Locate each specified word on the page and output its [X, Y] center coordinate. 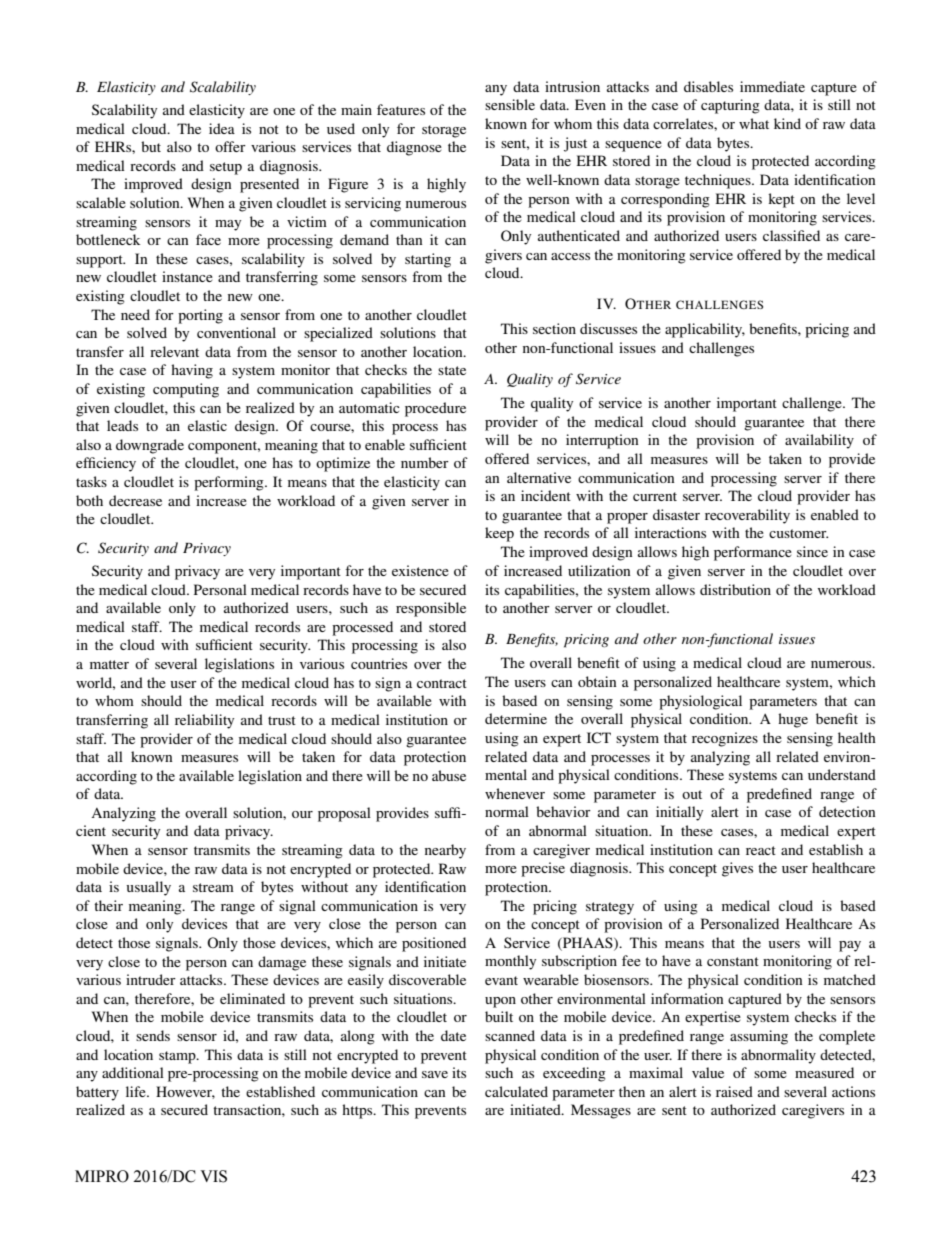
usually [149, 888]
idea [222, 128]
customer [798, 533]
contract [442, 683]
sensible [510, 104]
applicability [705, 330]
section [554, 328]
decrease [135, 500]
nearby [445, 851]
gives [737, 869]
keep [499, 534]
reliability [204, 721]
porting [200, 316]
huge [793, 720]
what [754, 123]
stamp [178, 1057]
